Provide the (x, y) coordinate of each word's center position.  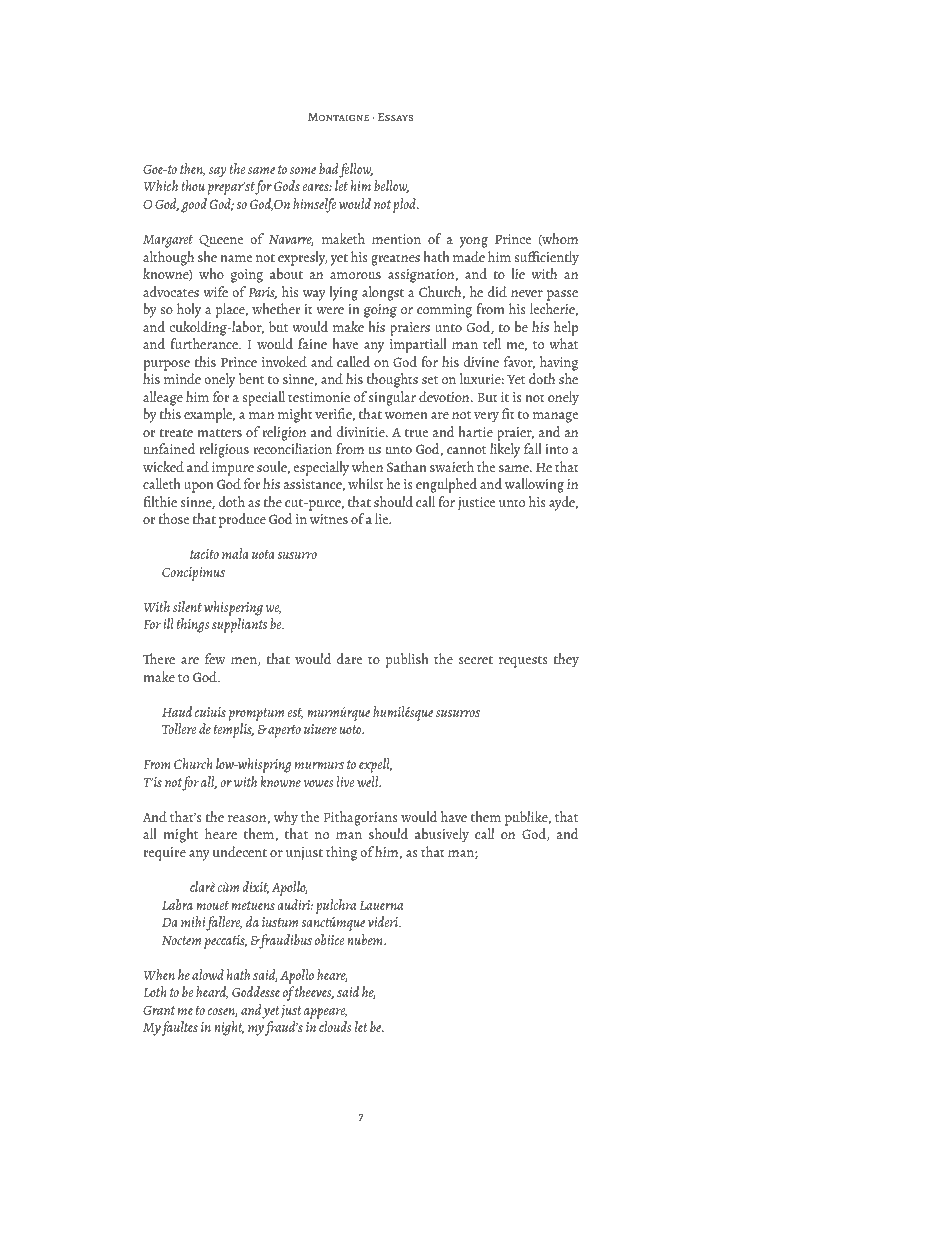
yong (474, 242)
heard (212, 992)
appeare (325, 1013)
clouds (335, 1026)
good (194, 205)
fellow (356, 170)
